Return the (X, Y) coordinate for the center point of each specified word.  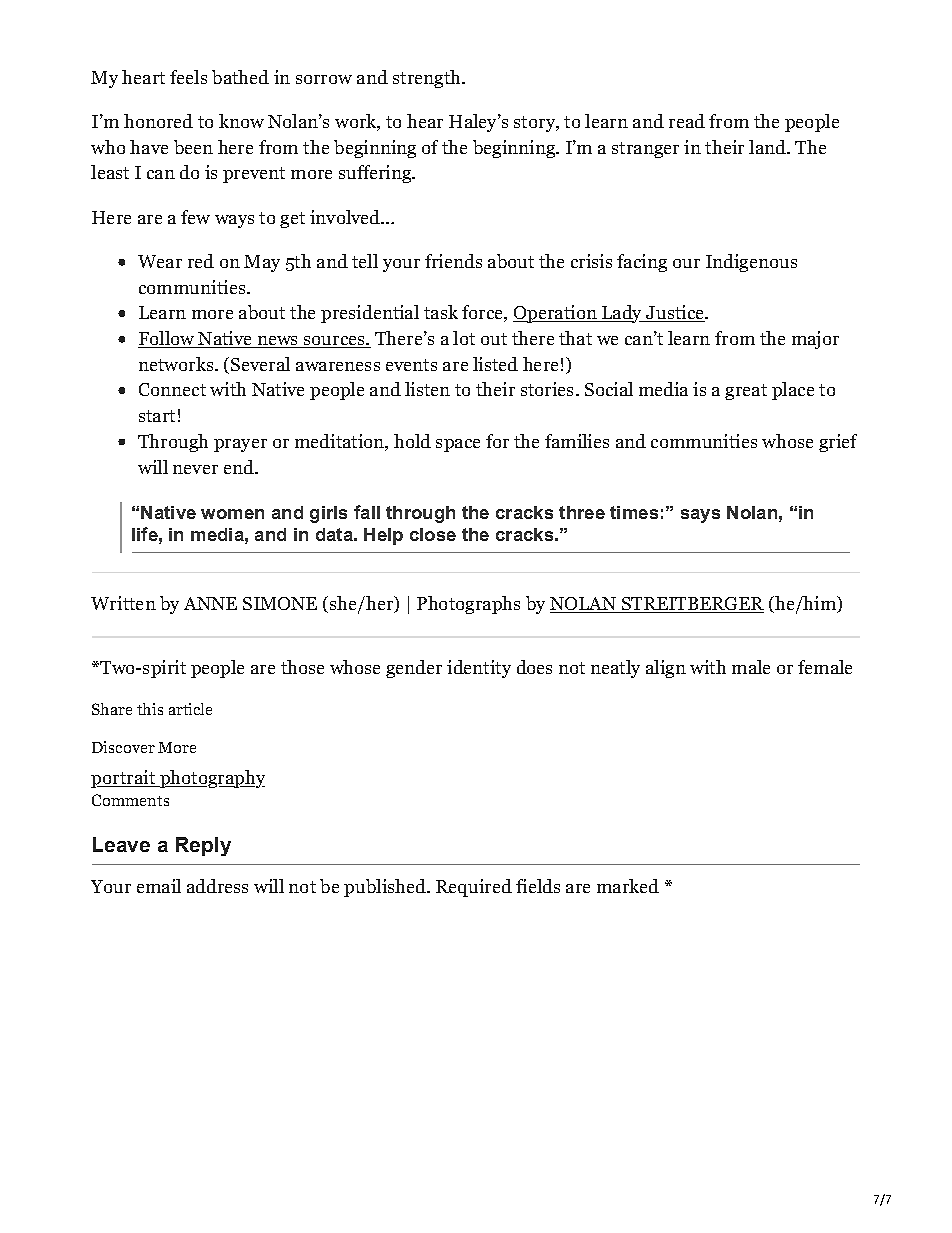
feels (188, 77)
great (746, 392)
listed (495, 364)
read (687, 121)
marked (628, 886)
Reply (203, 846)
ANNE (210, 603)
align (666, 669)
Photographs (468, 605)
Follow (167, 339)
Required (474, 888)
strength (428, 79)
